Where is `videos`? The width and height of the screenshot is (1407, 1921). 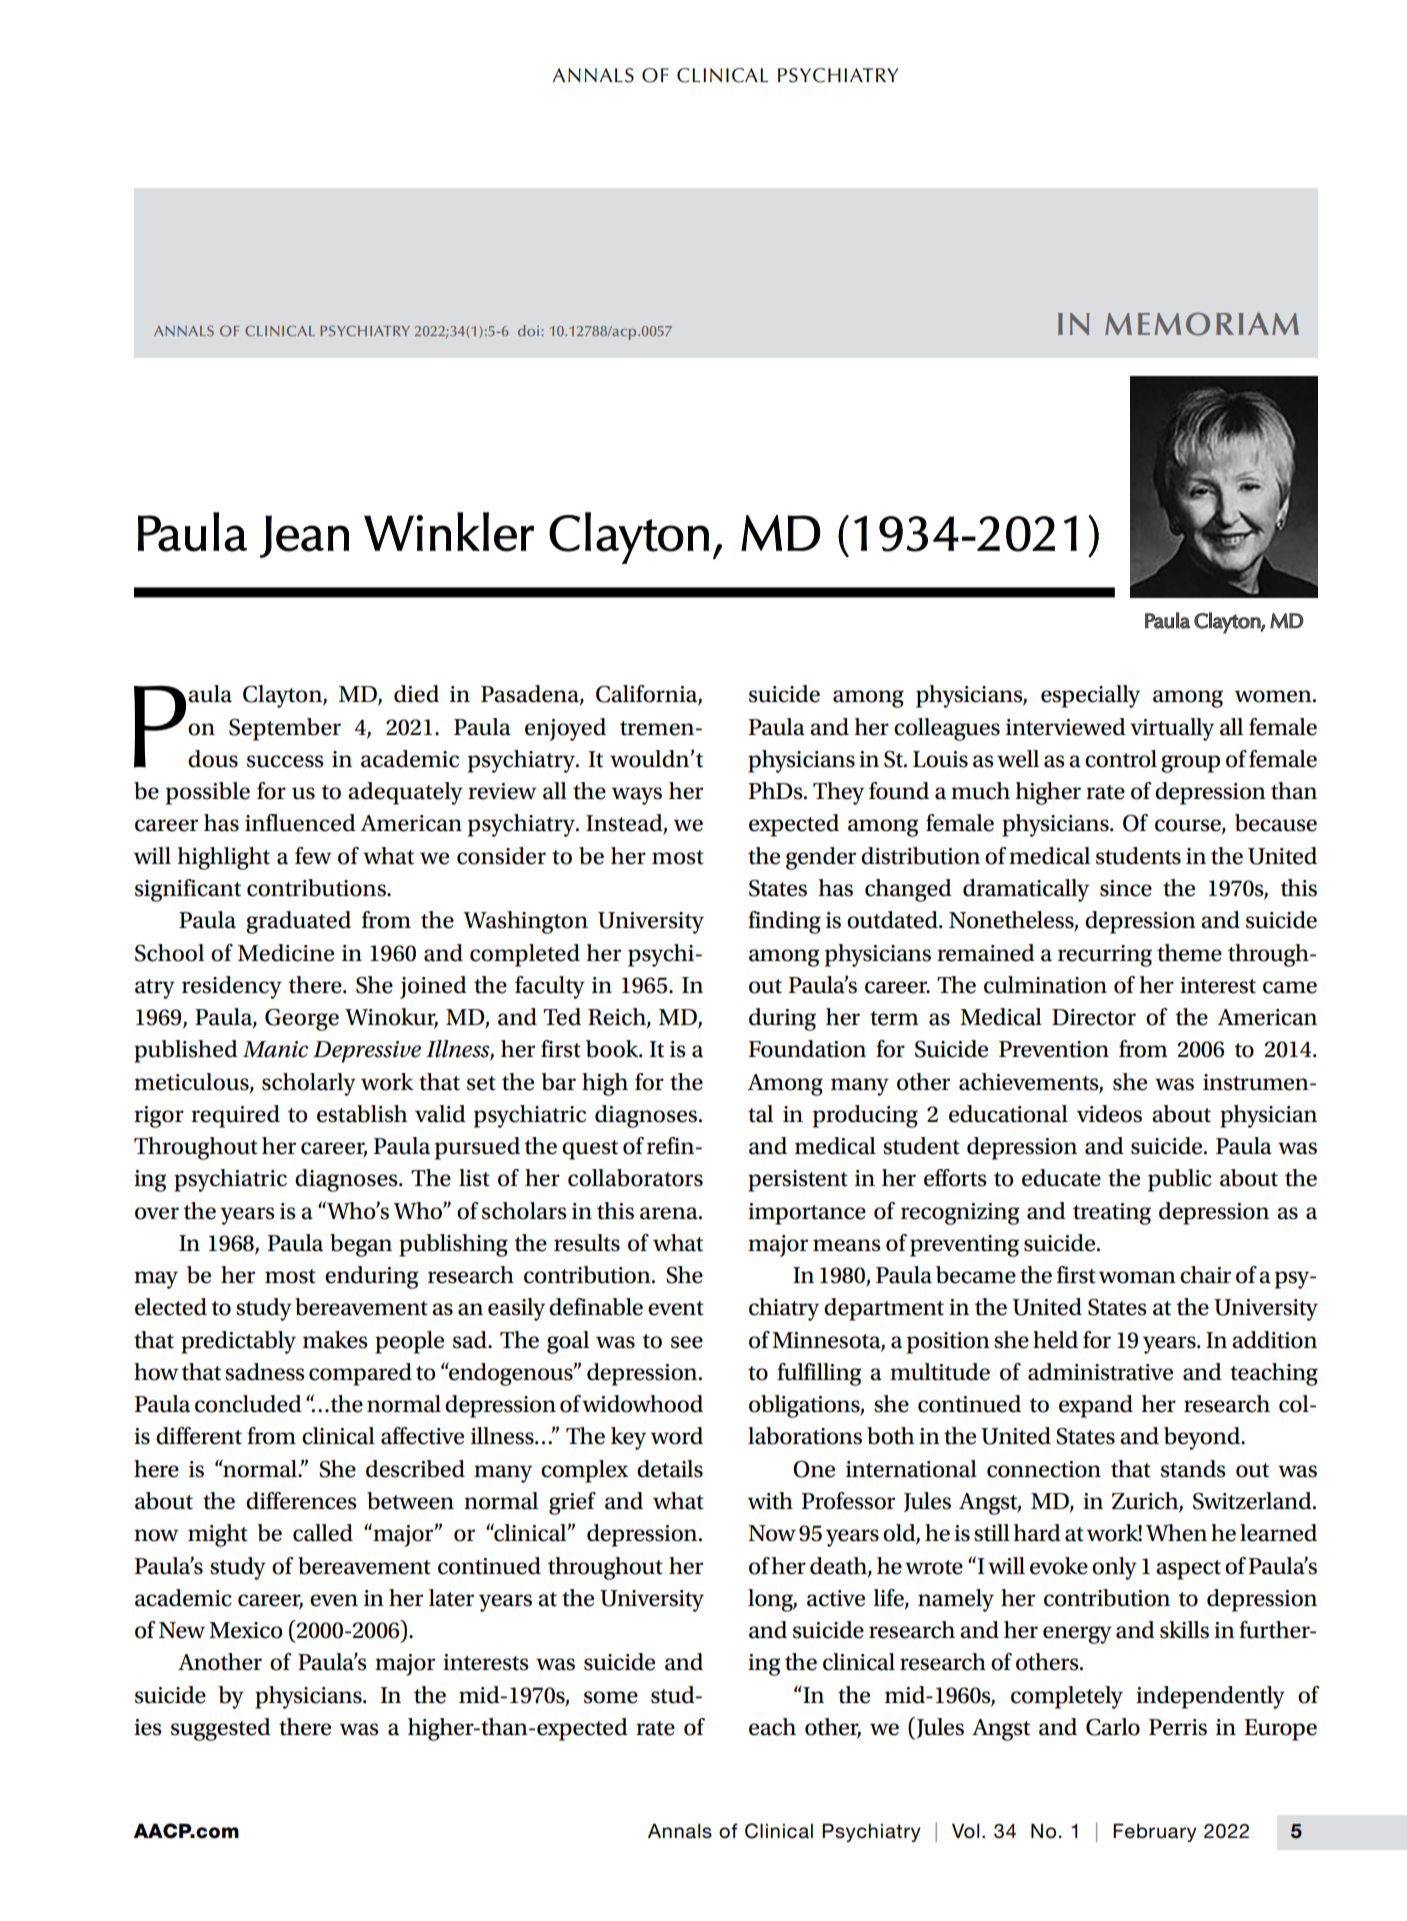
videos is located at coordinates (1109, 1114).
